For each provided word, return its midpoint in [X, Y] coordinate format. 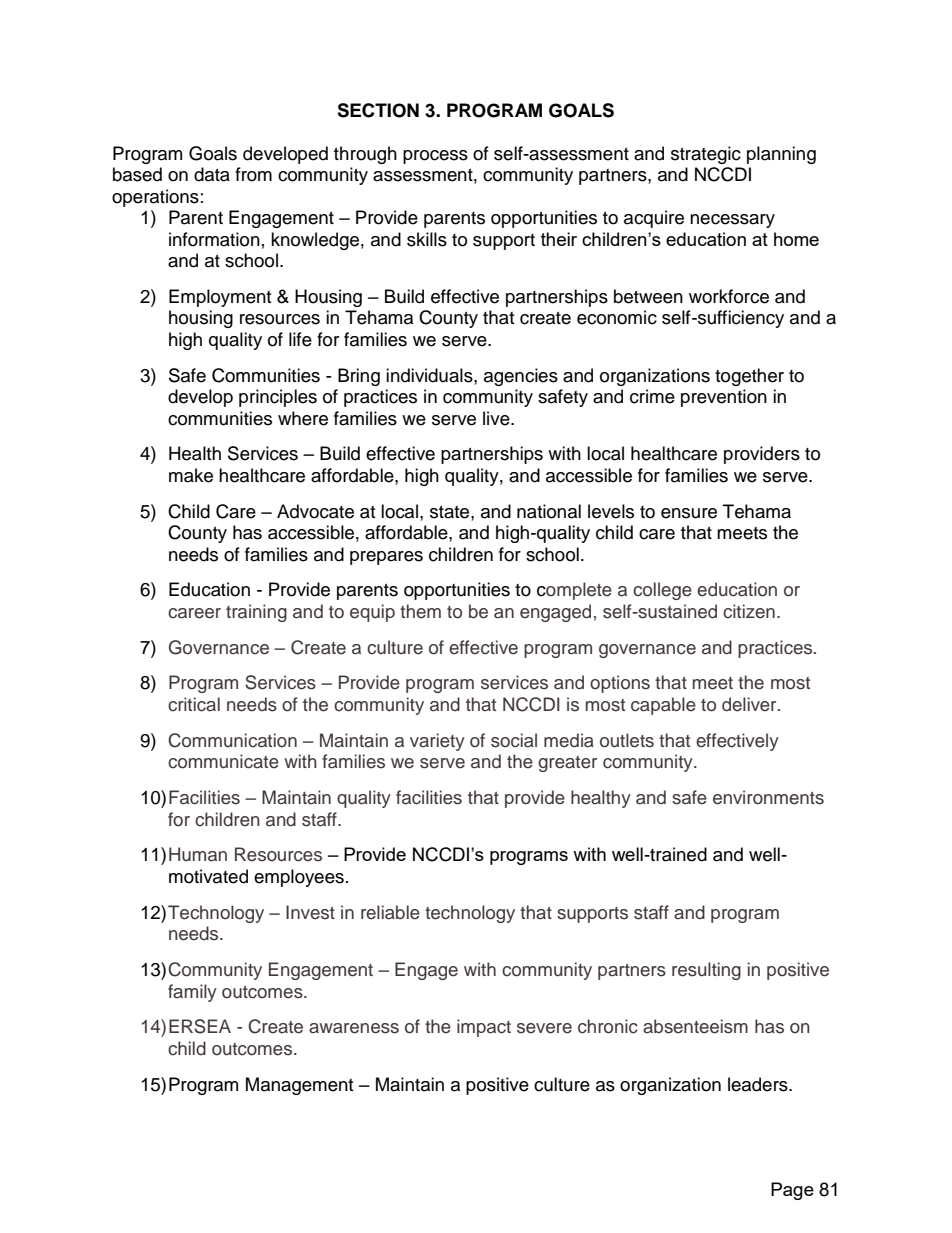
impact [484, 1028]
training [256, 613]
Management [299, 1086]
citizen [749, 611]
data [212, 174]
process [435, 157]
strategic [706, 155]
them [420, 611]
